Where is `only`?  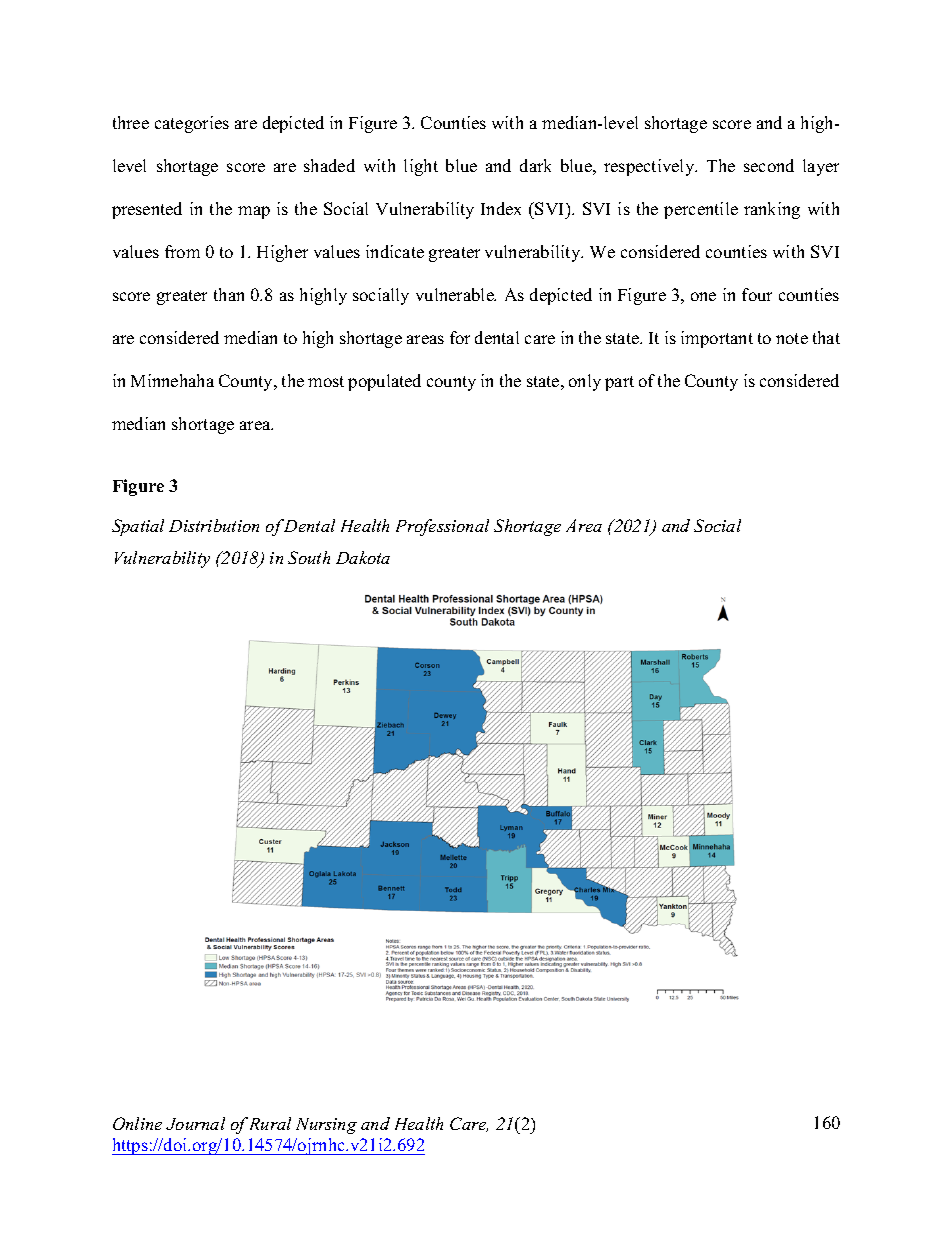
only is located at coordinates (585, 382).
